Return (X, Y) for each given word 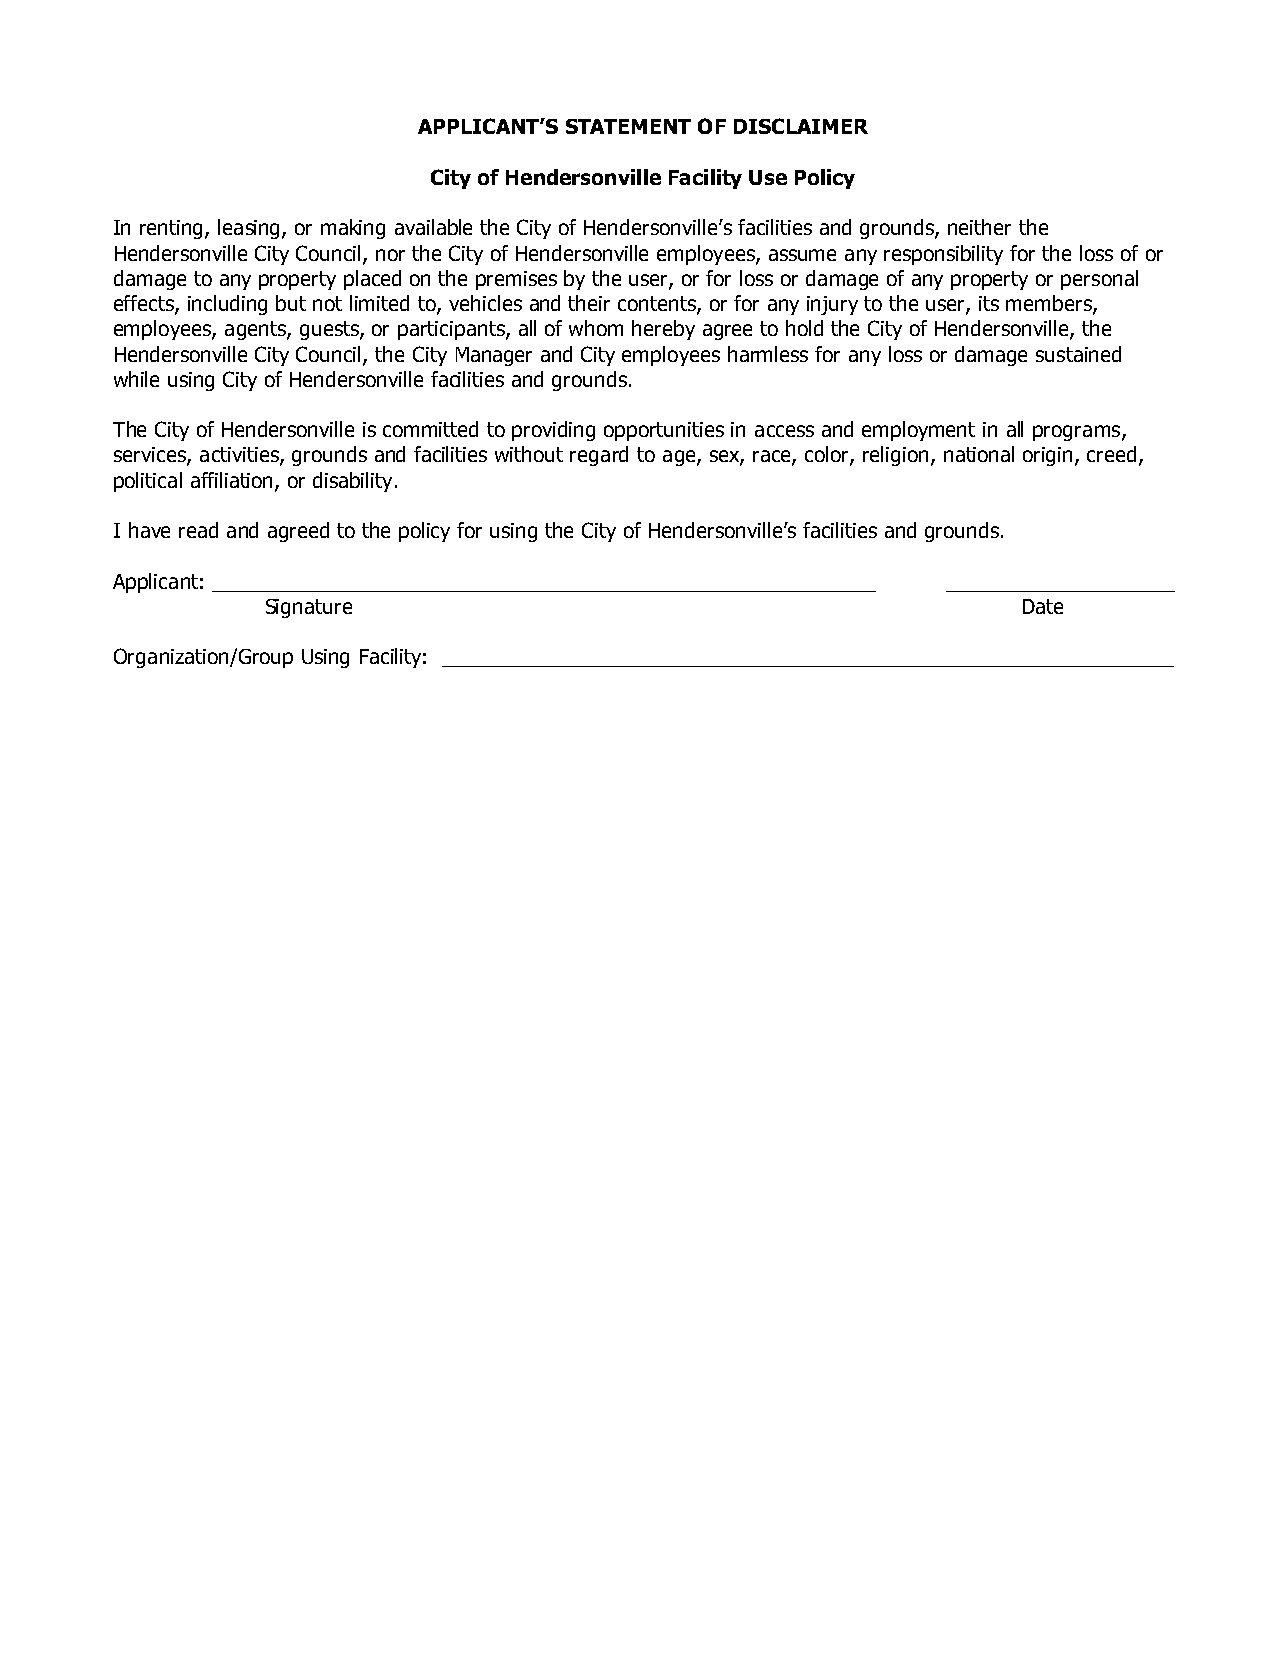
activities (240, 456)
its (989, 303)
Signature (309, 608)
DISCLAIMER (801, 126)
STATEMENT (628, 126)
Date (1043, 606)
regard (599, 456)
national (979, 454)
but (291, 303)
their (589, 303)
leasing (250, 229)
